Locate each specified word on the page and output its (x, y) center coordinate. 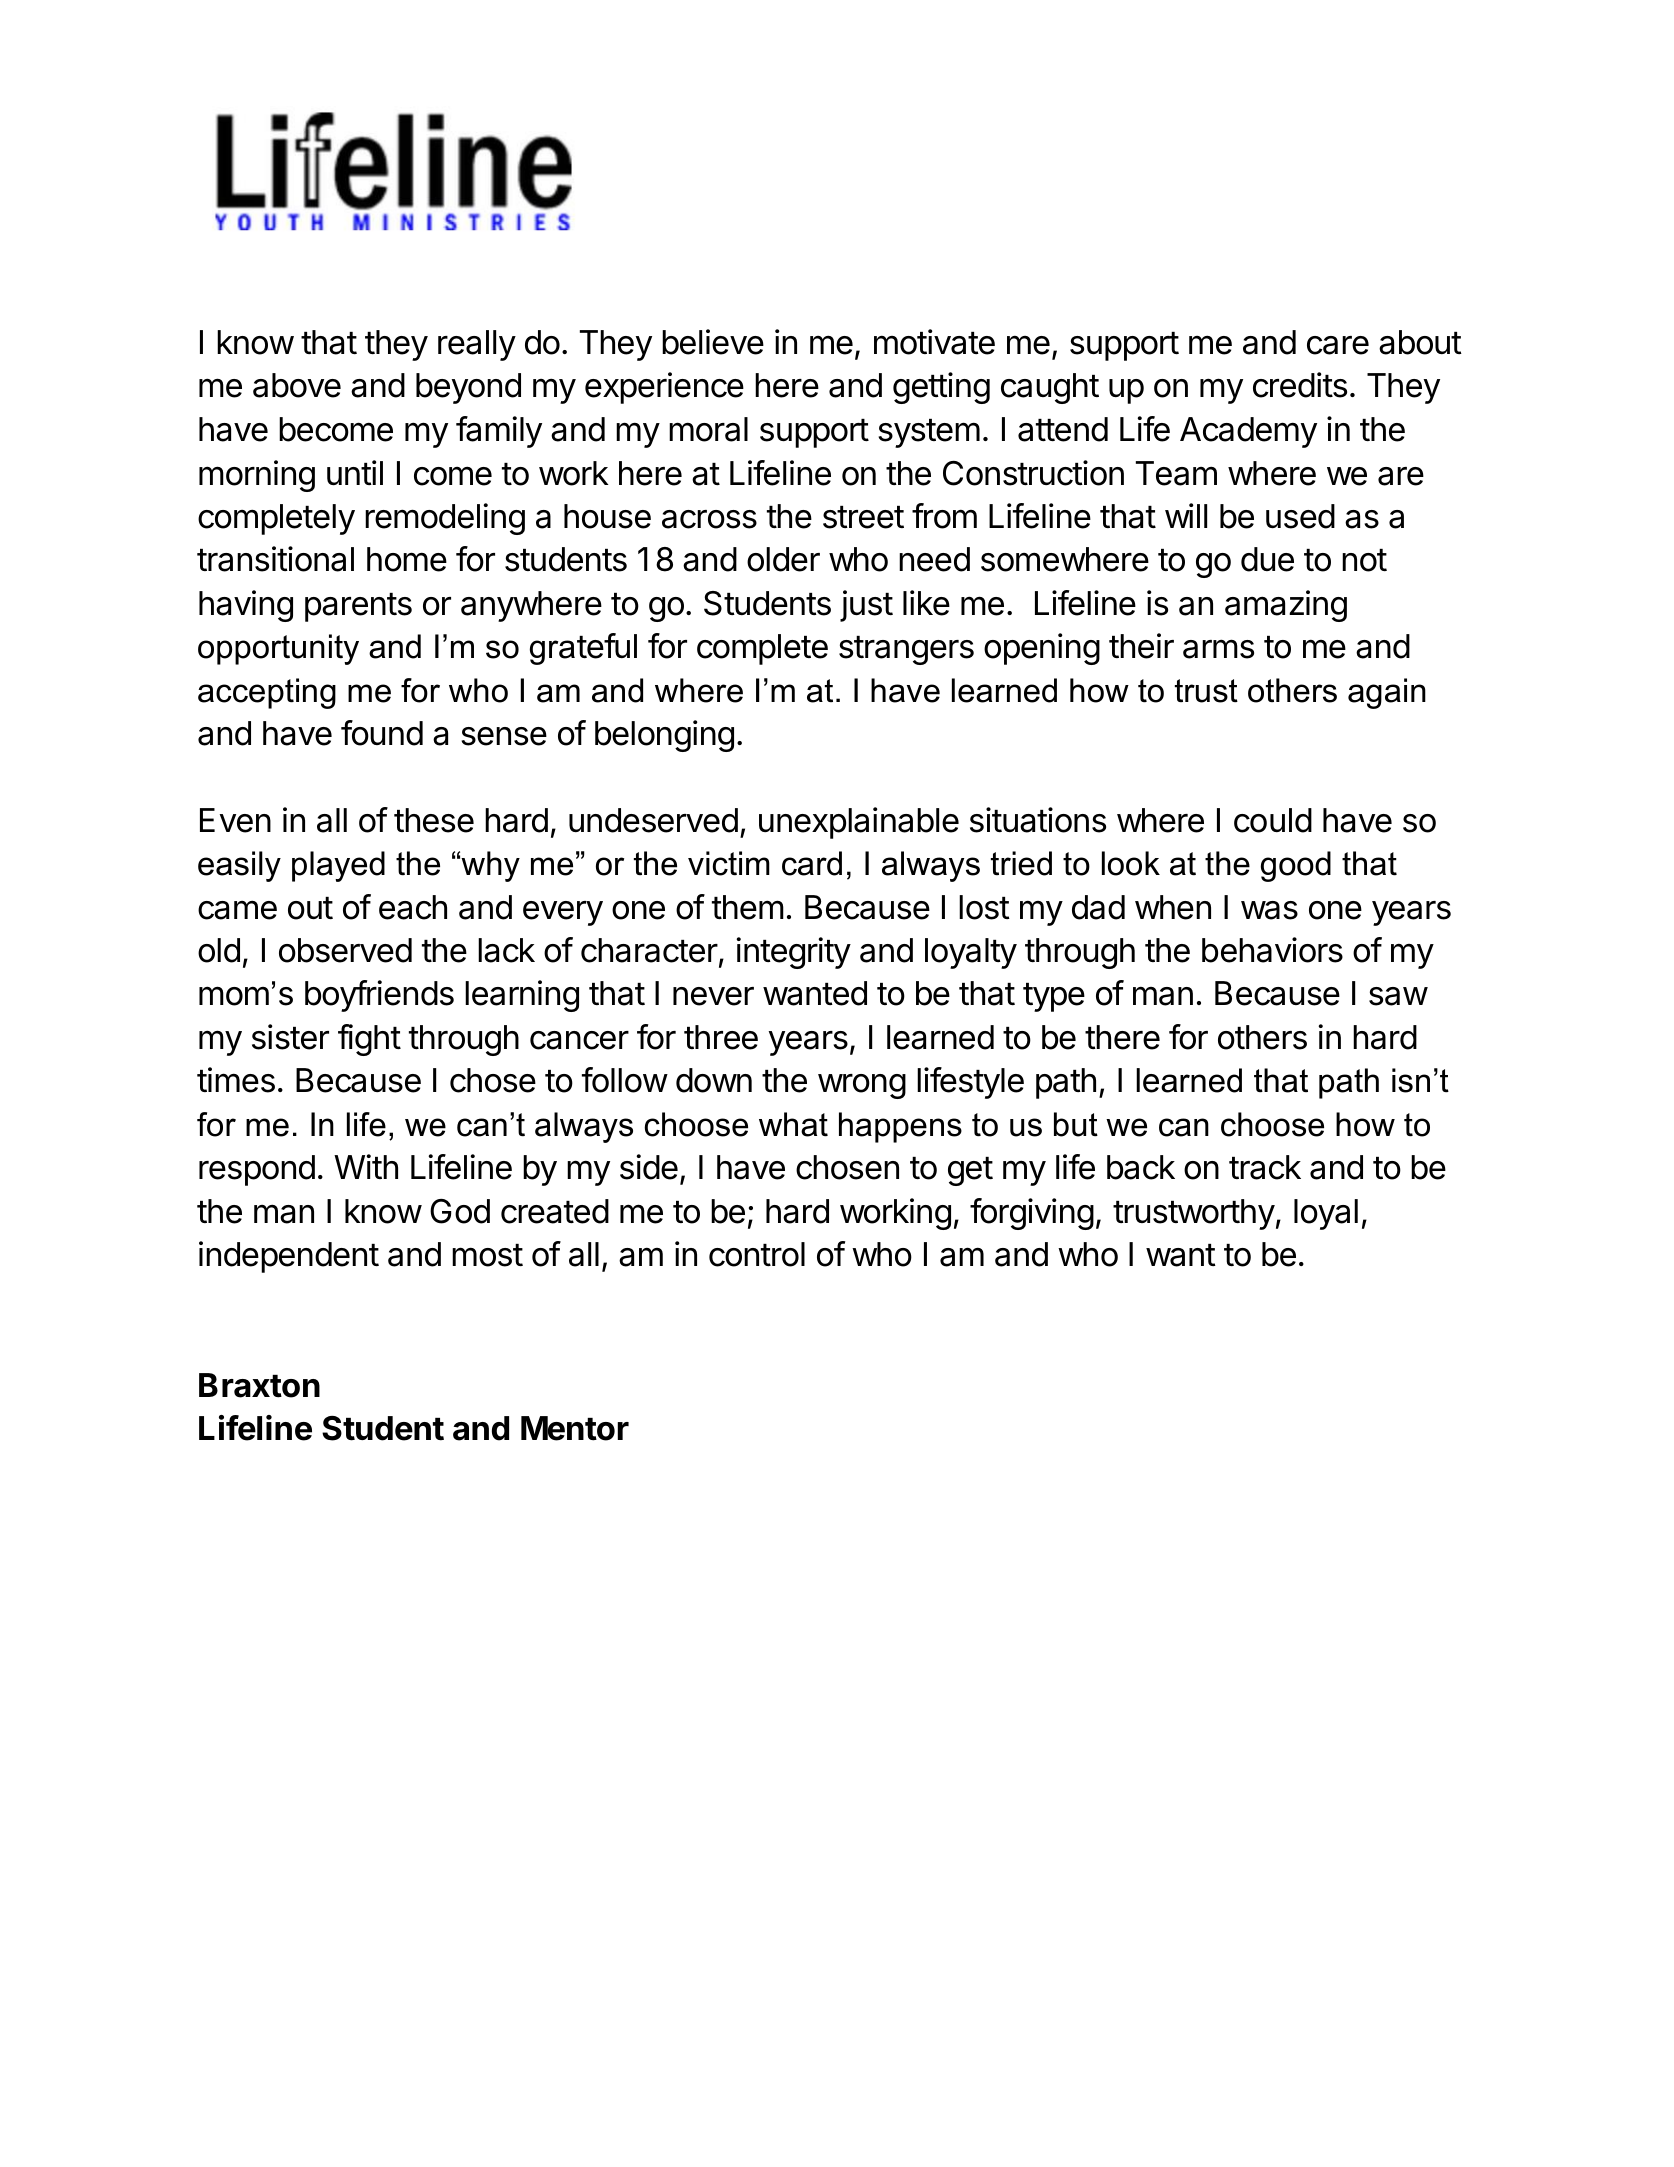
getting (941, 388)
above (297, 385)
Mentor (575, 1428)
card (812, 863)
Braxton (259, 1385)
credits (1300, 385)
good (1296, 866)
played (338, 866)
